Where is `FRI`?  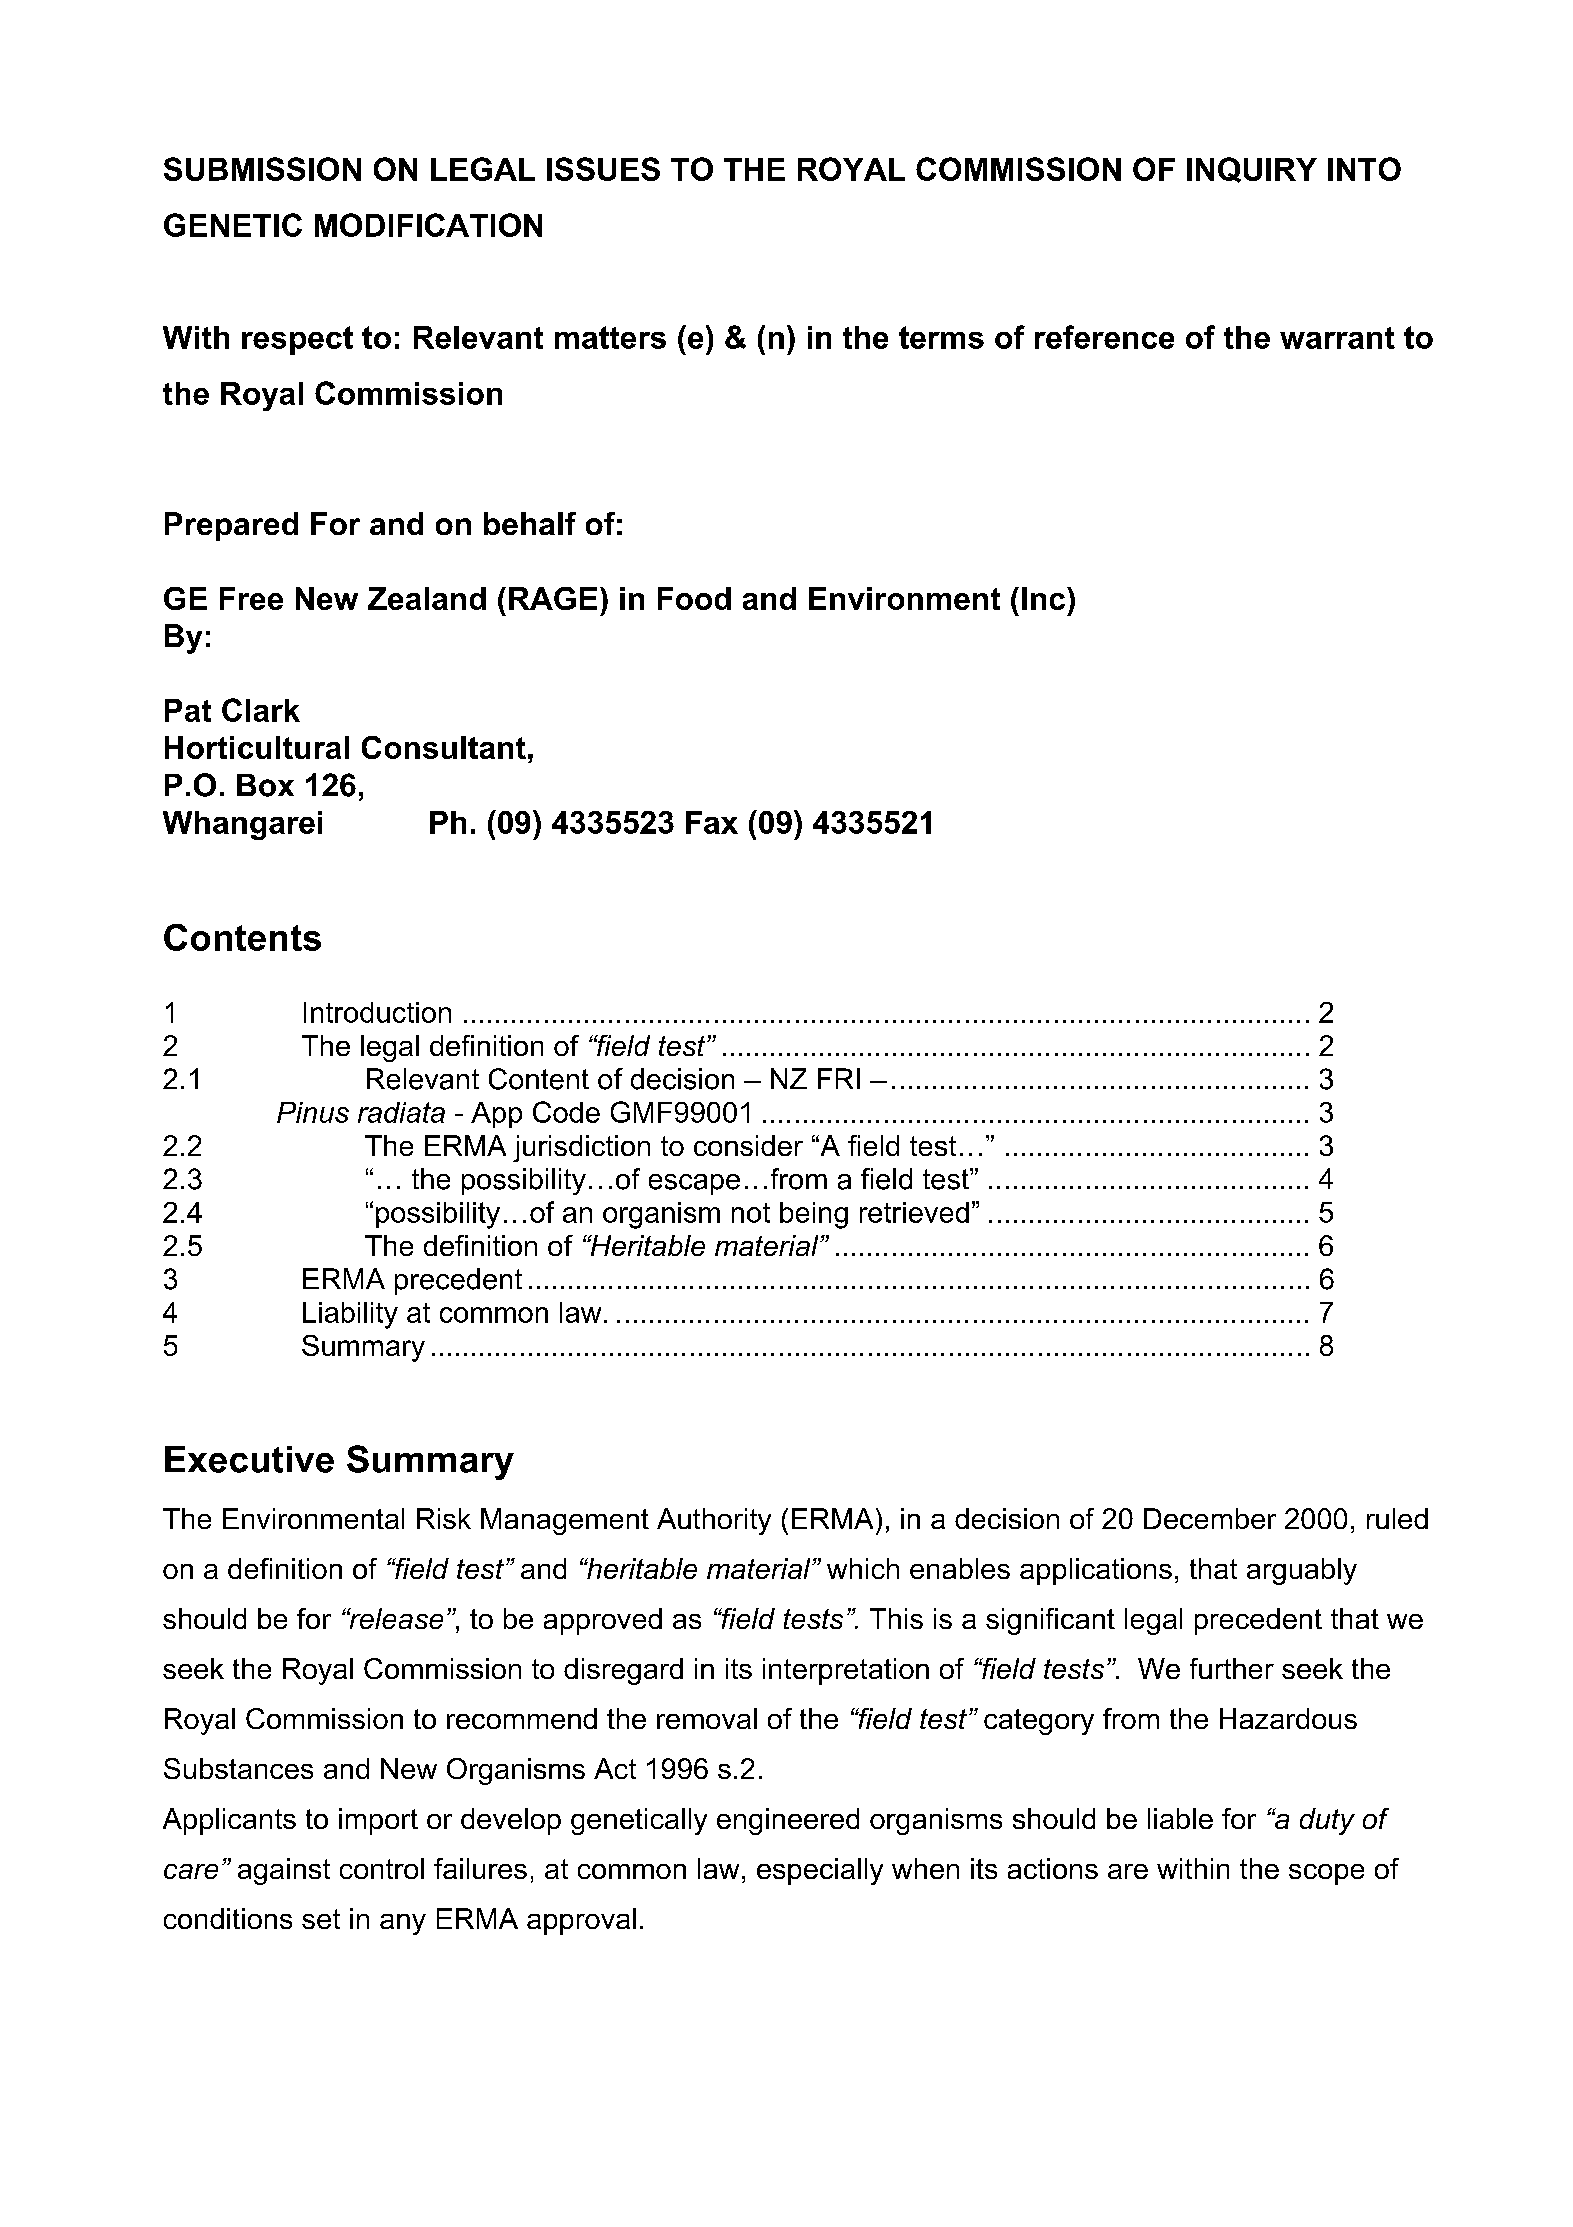 FRI is located at coordinates (839, 1078).
